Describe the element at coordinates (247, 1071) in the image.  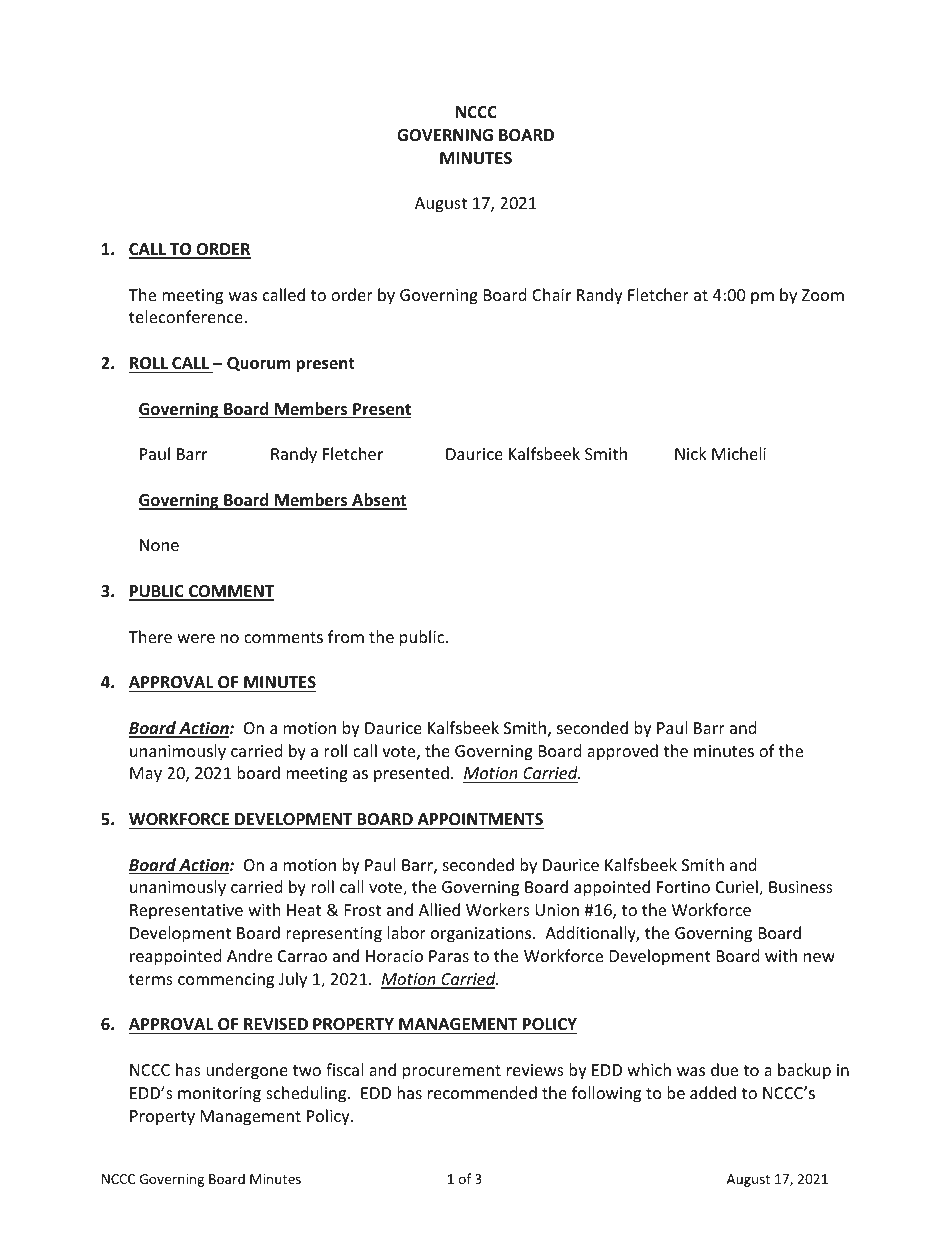
I see `undergone` at that location.
